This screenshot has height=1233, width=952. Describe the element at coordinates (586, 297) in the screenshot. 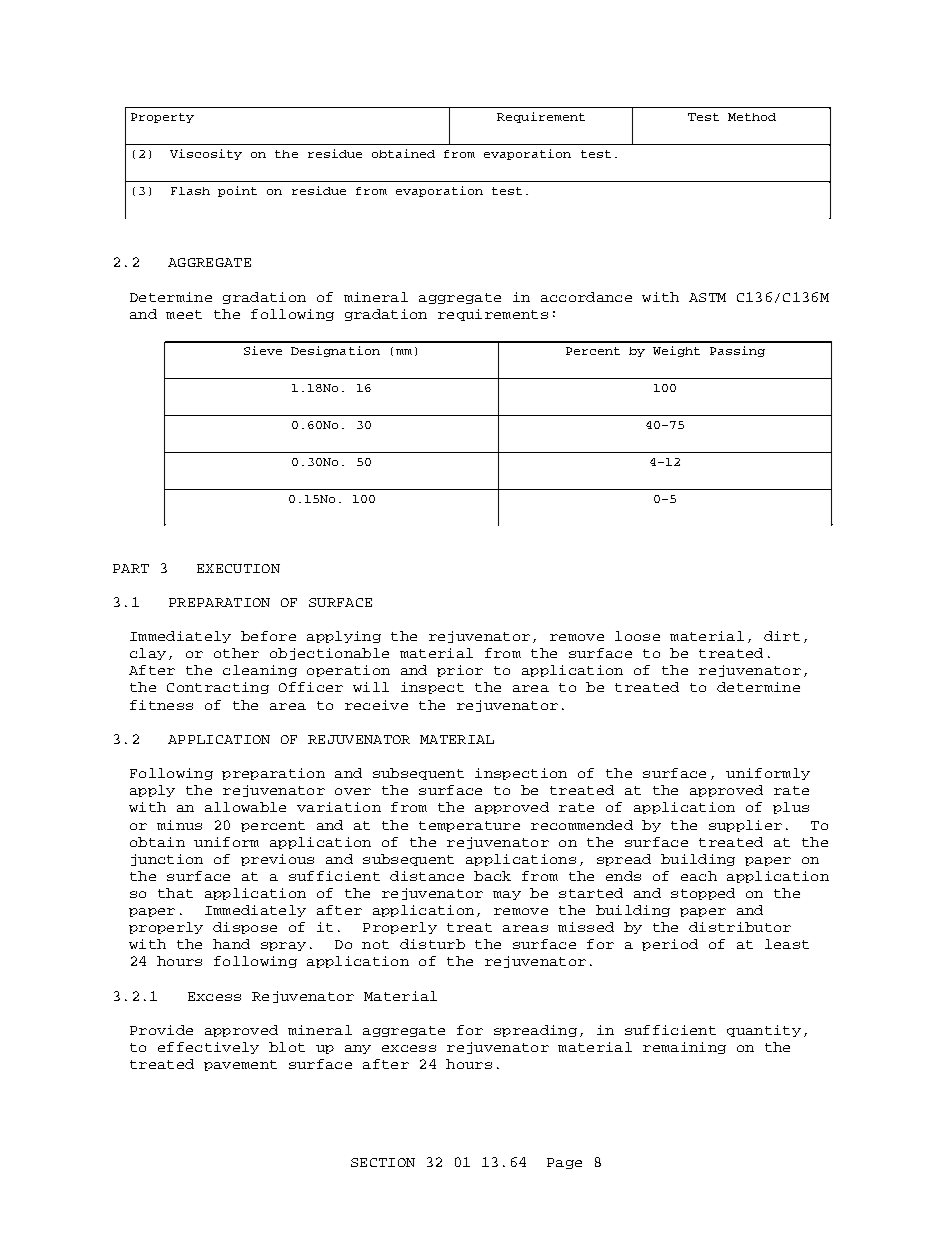

I see `accordance` at that location.
